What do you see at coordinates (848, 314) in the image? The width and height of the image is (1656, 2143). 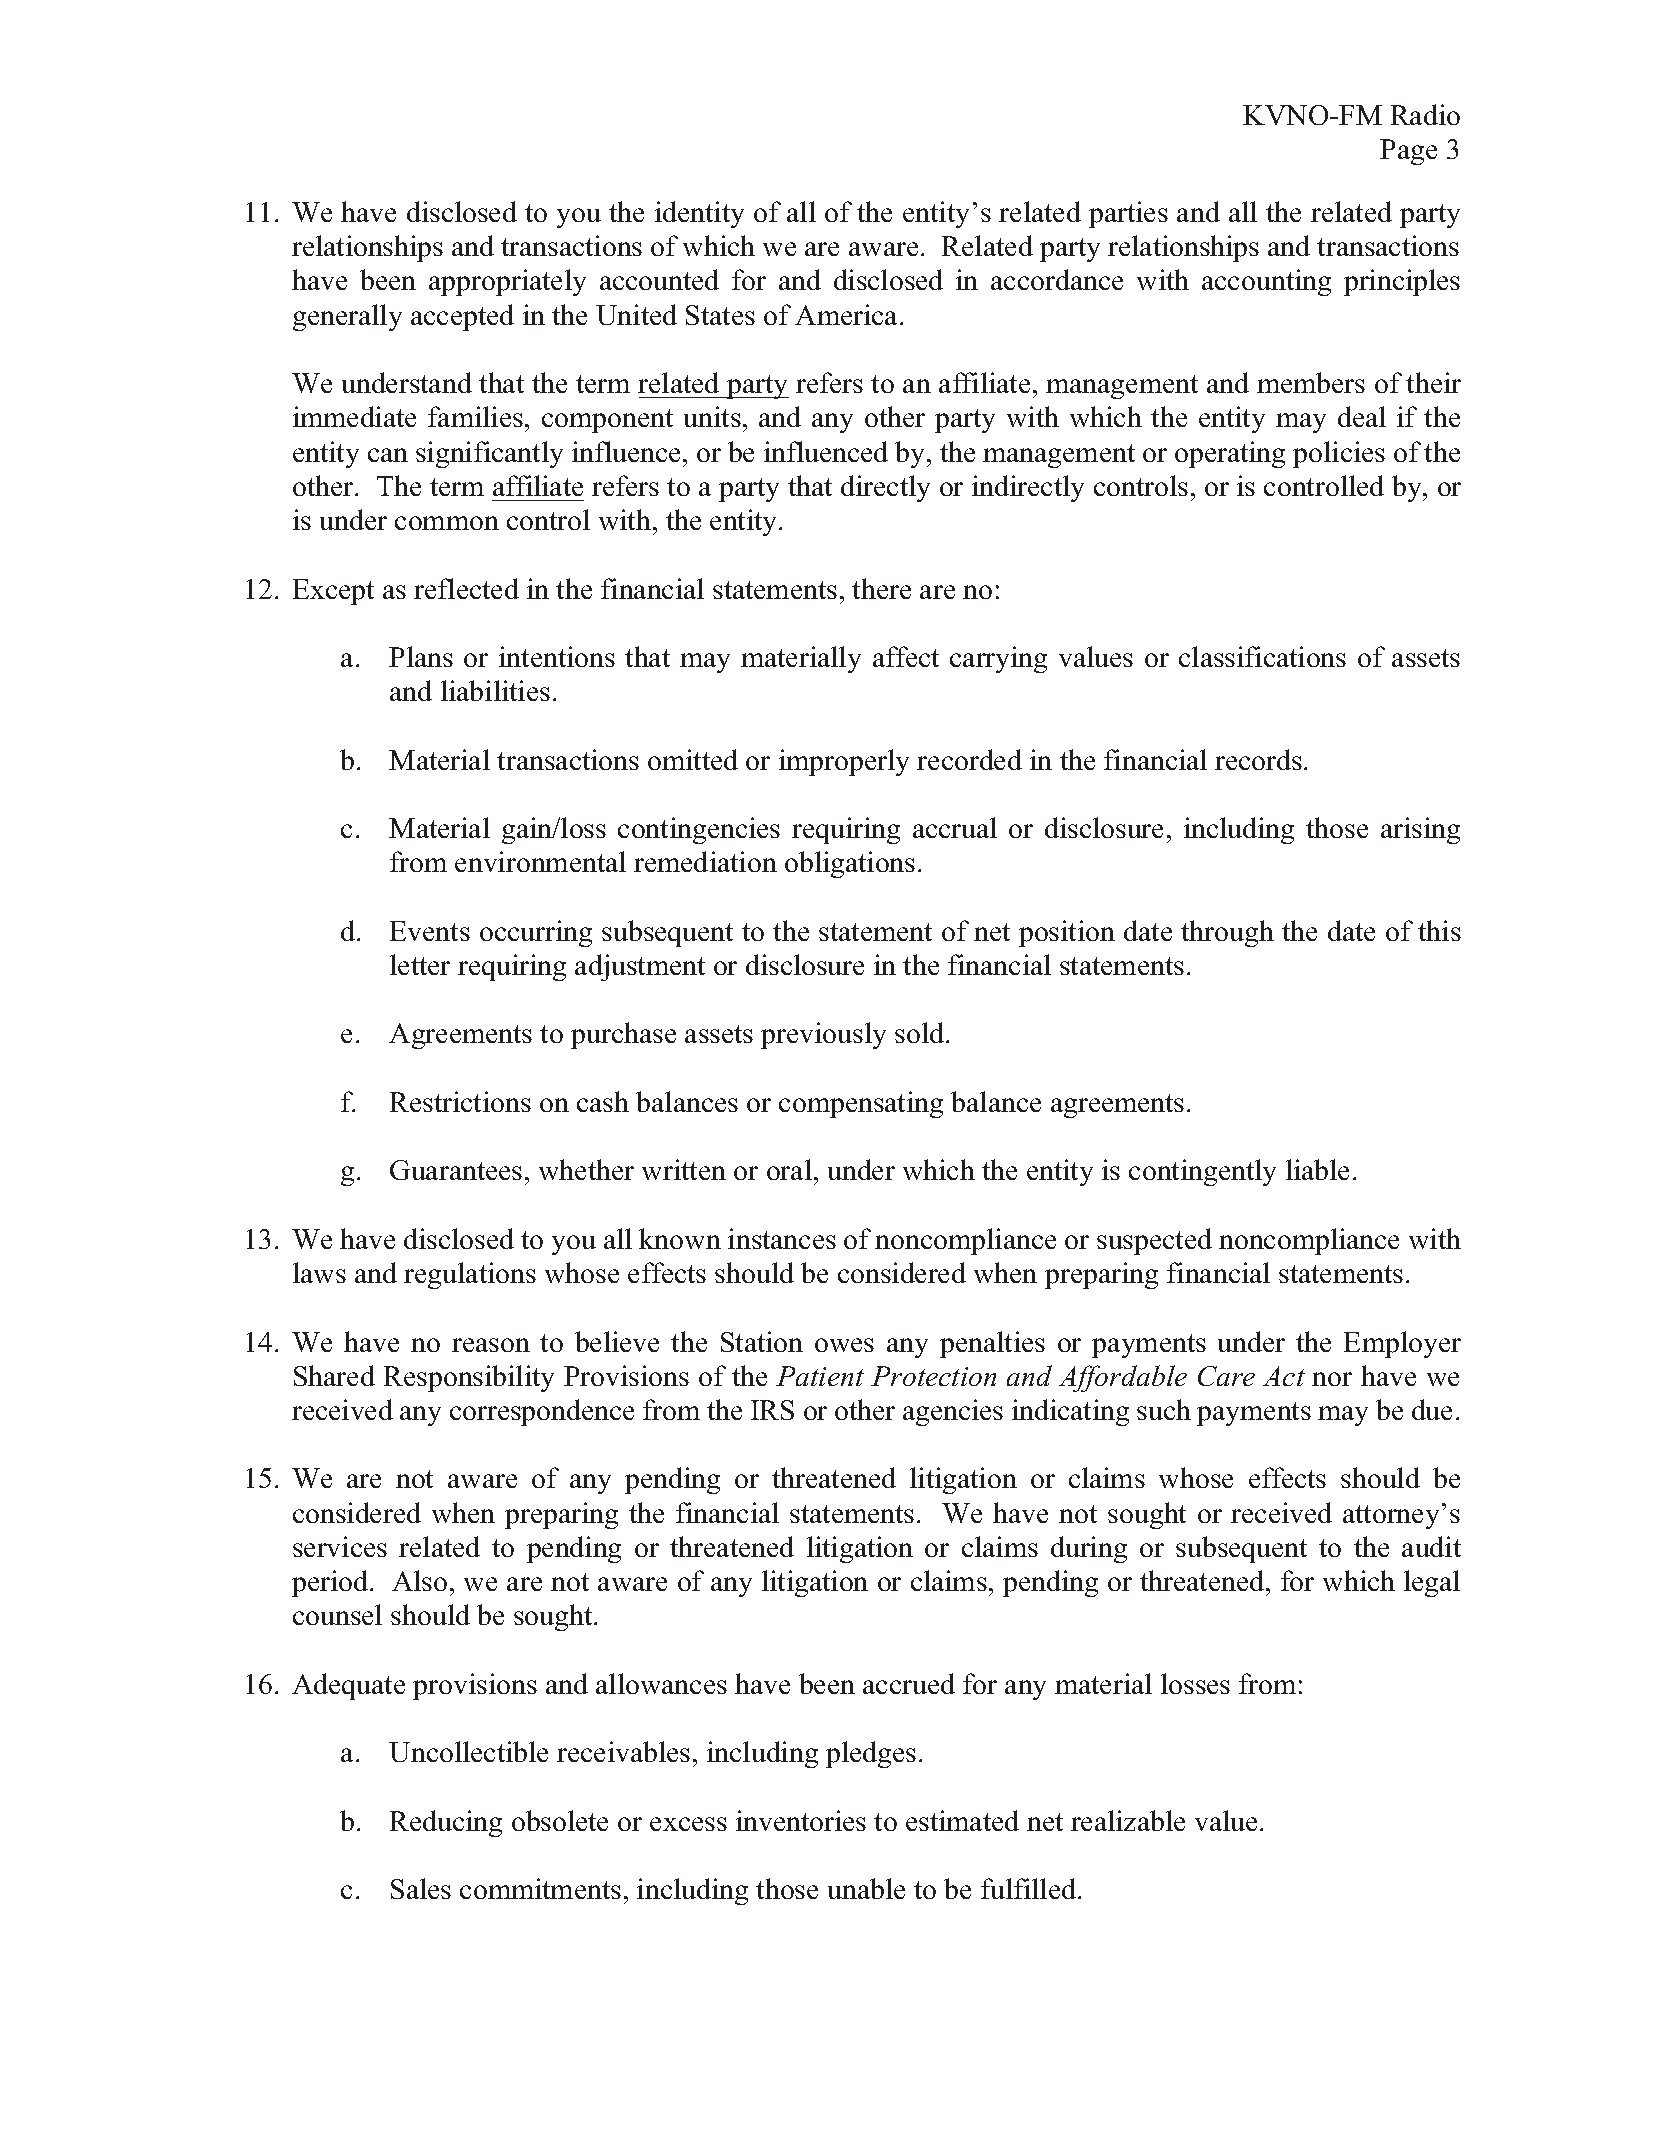 I see `America` at bounding box center [848, 314].
